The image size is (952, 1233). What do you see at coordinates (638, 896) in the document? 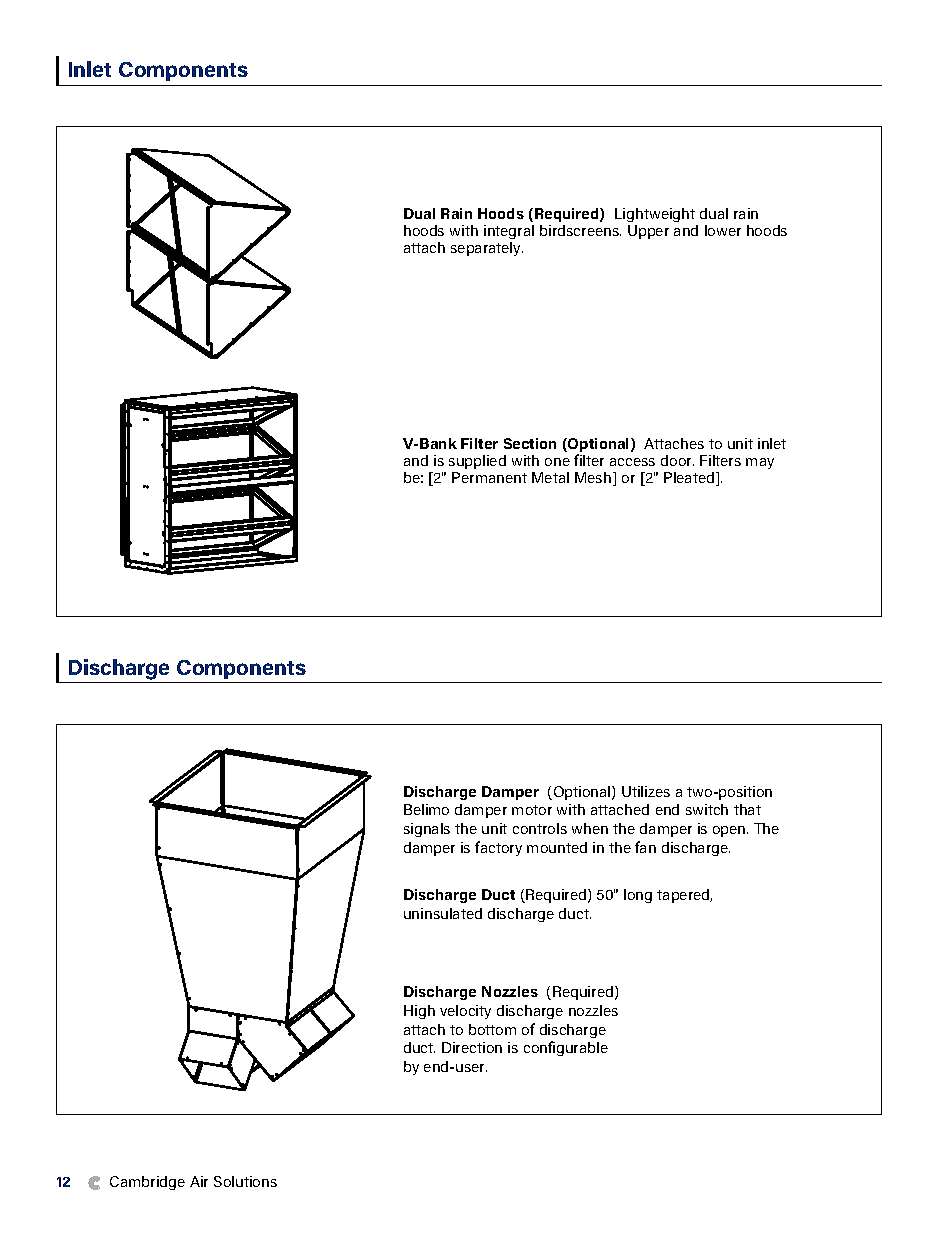
I see `long` at bounding box center [638, 896].
